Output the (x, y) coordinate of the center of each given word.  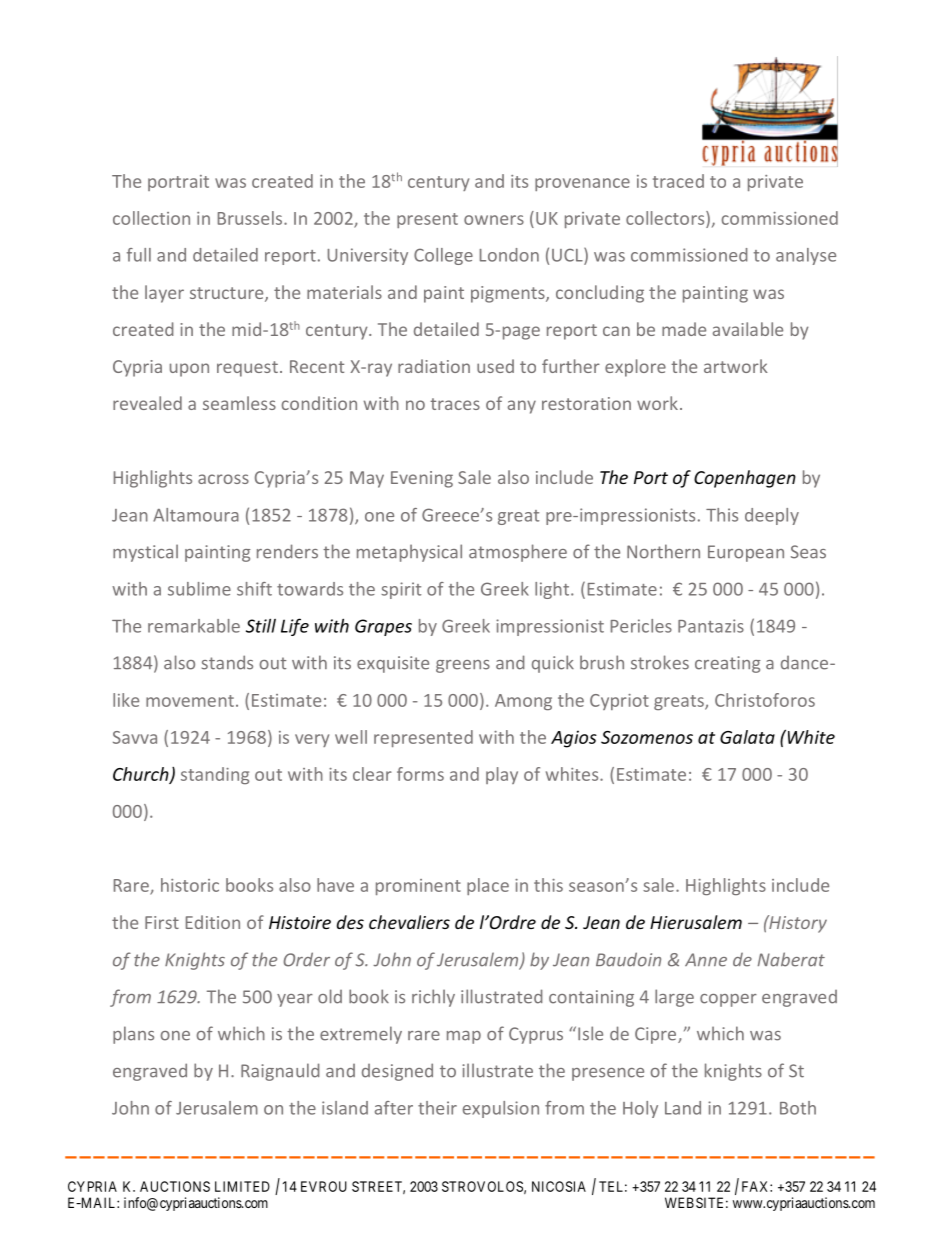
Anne (706, 960)
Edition (213, 922)
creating (728, 664)
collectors (666, 218)
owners (494, 220)
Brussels (251, 218)
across (223, 479)
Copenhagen (745, 479)
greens (463, 666)
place (488, 886)
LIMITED (242, 1186)
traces (455, 404)
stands (227, 662)
